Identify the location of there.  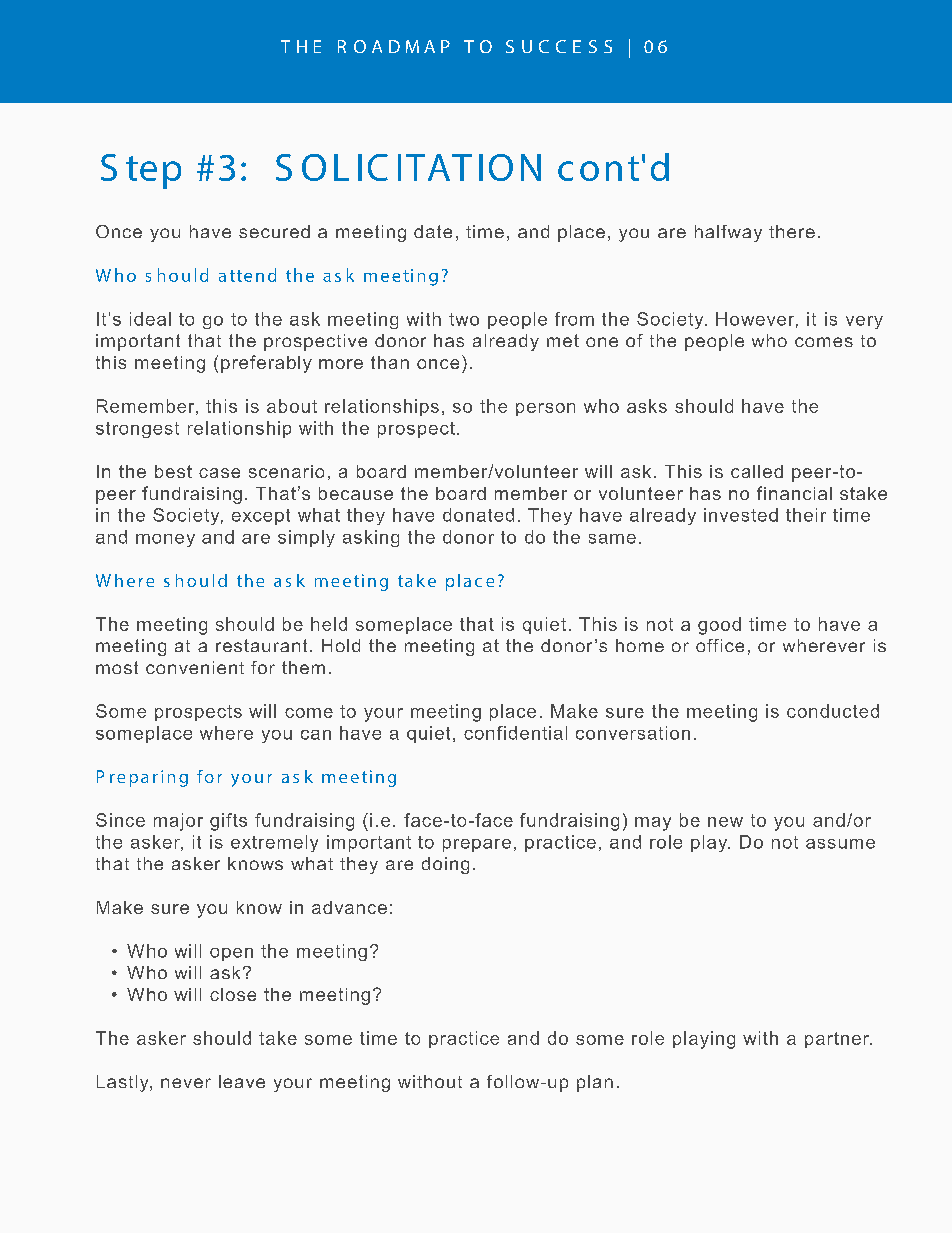
(792, 231).
